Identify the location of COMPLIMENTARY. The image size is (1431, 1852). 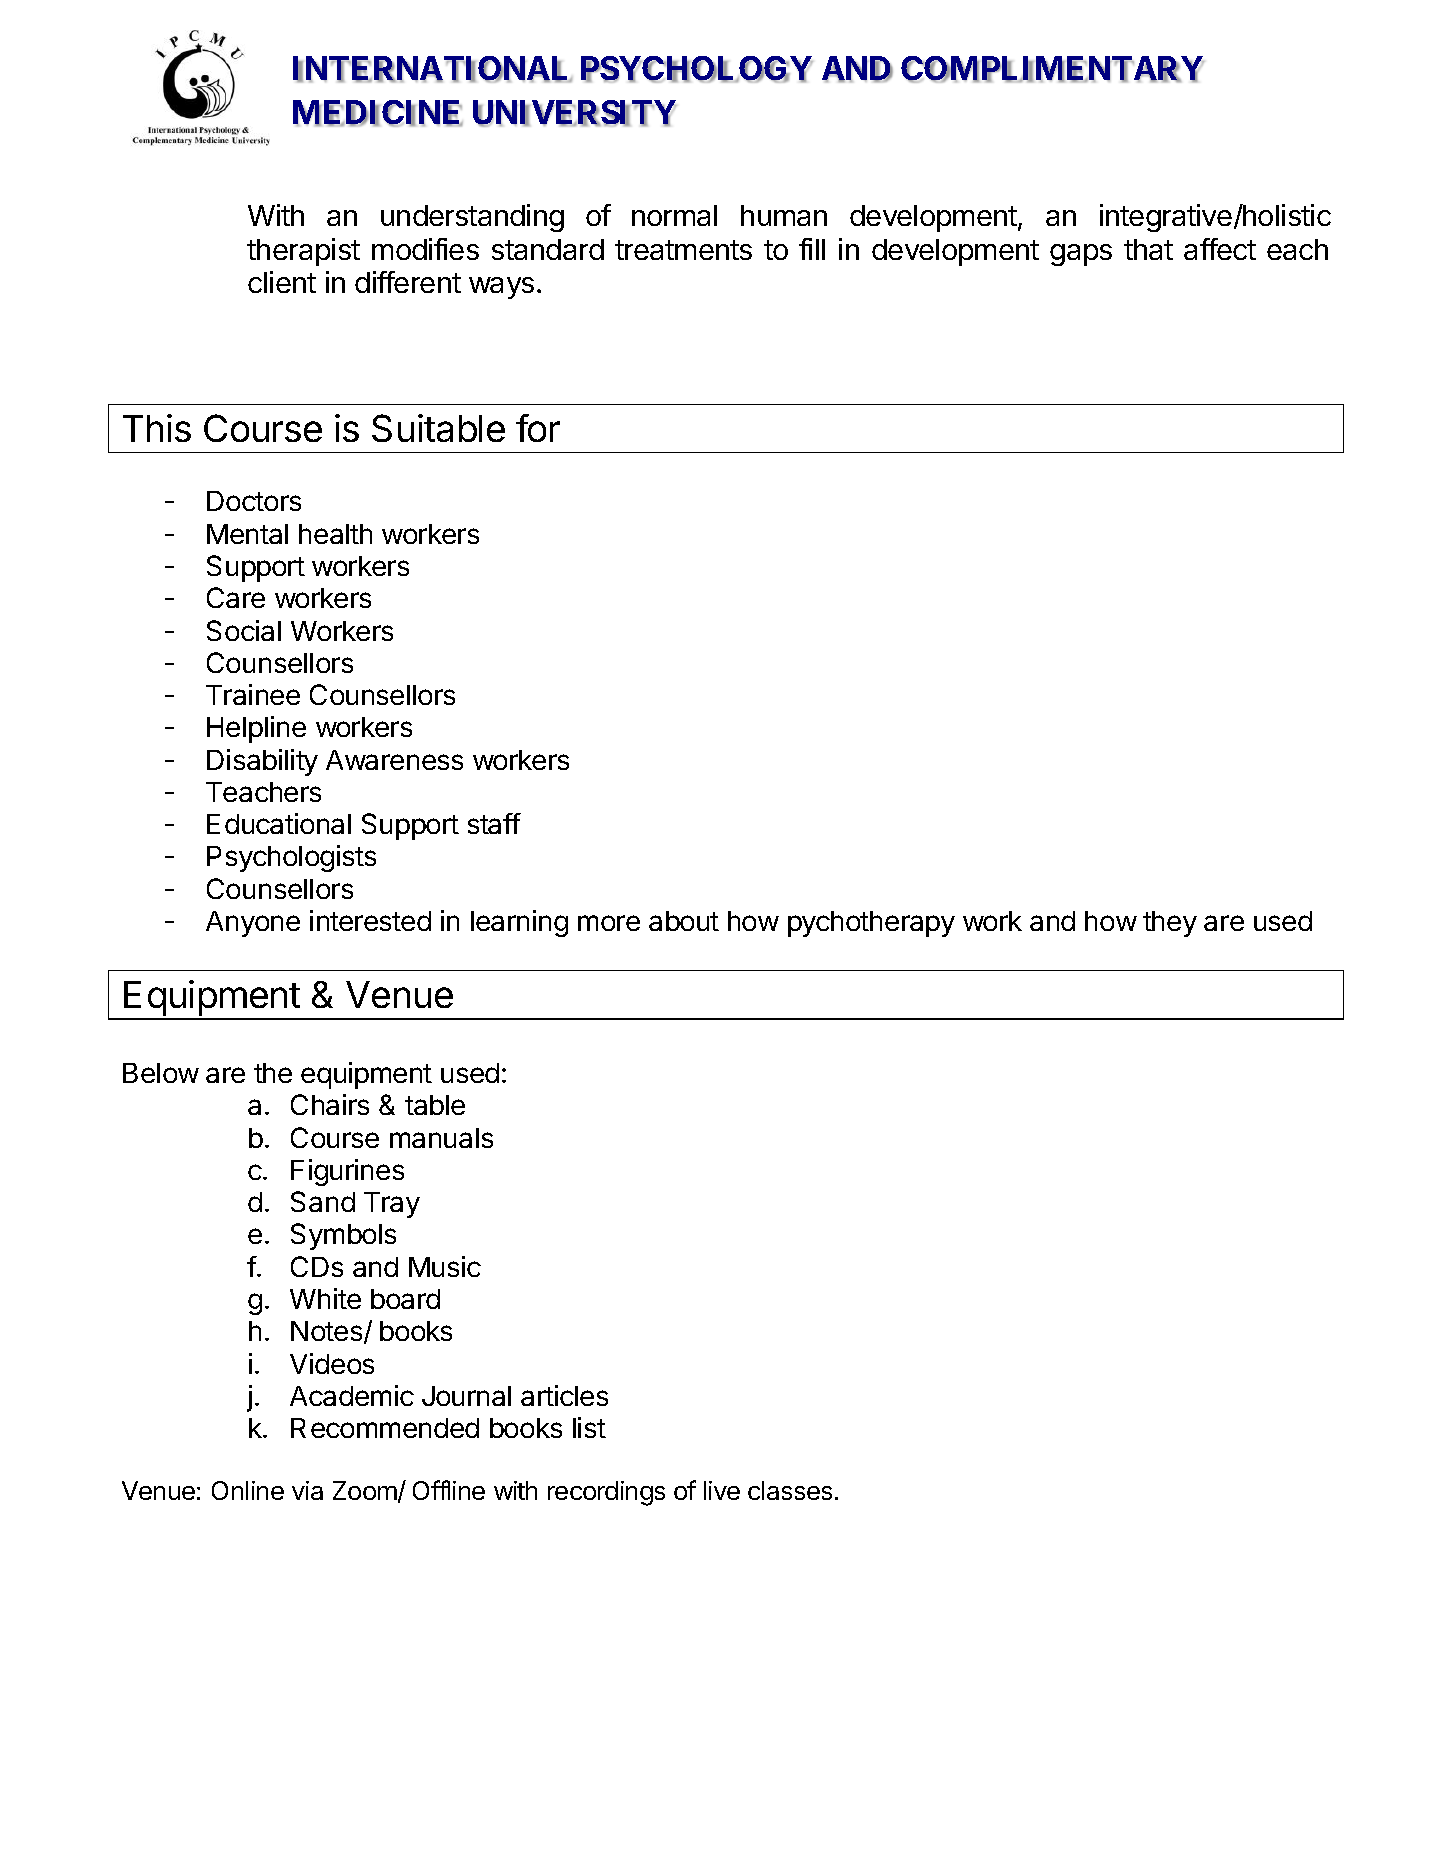
(1052, 69).
